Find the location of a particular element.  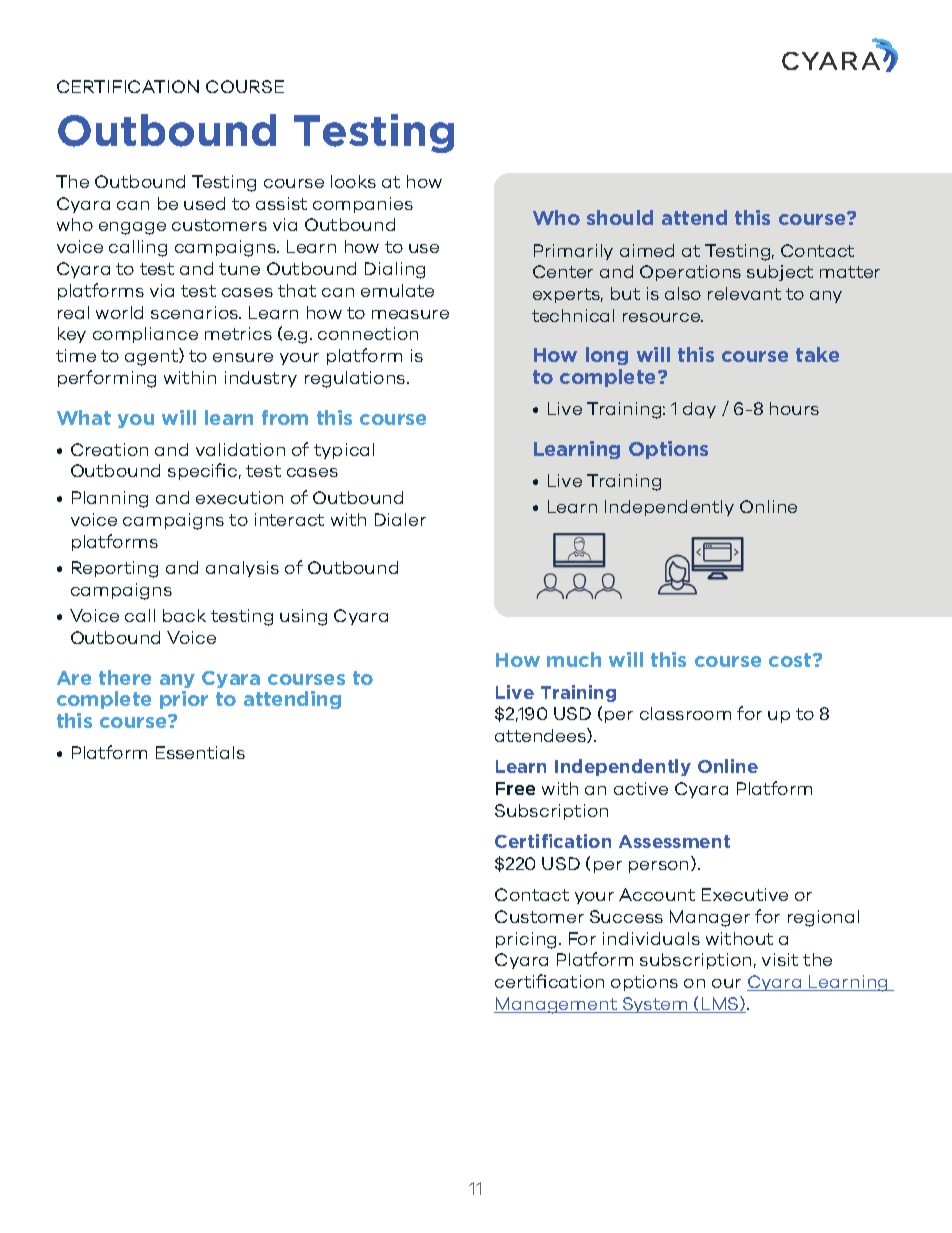

performing is located at coordinates (107, 379).
